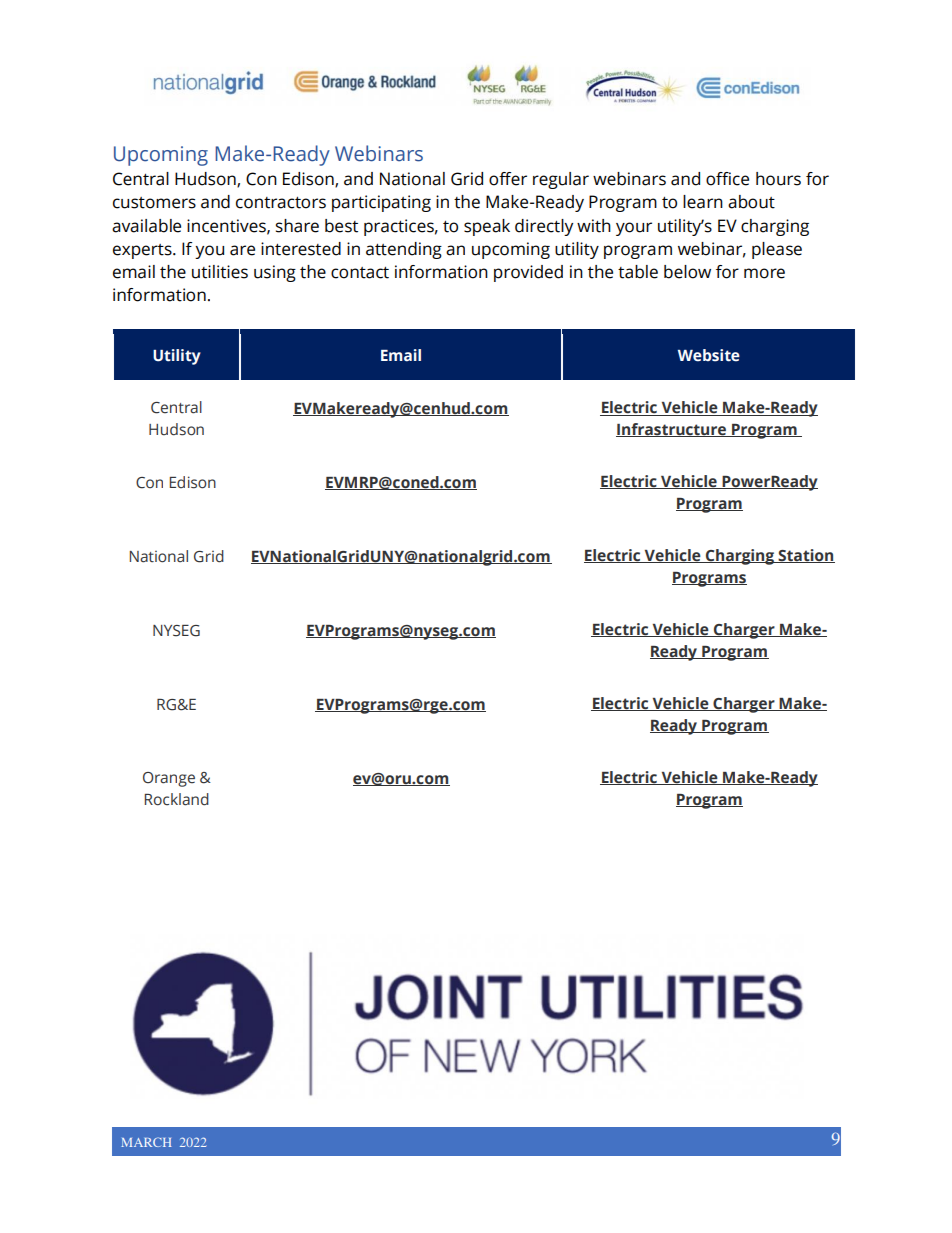  I want to click on MARCH, so click(146, 1142).
